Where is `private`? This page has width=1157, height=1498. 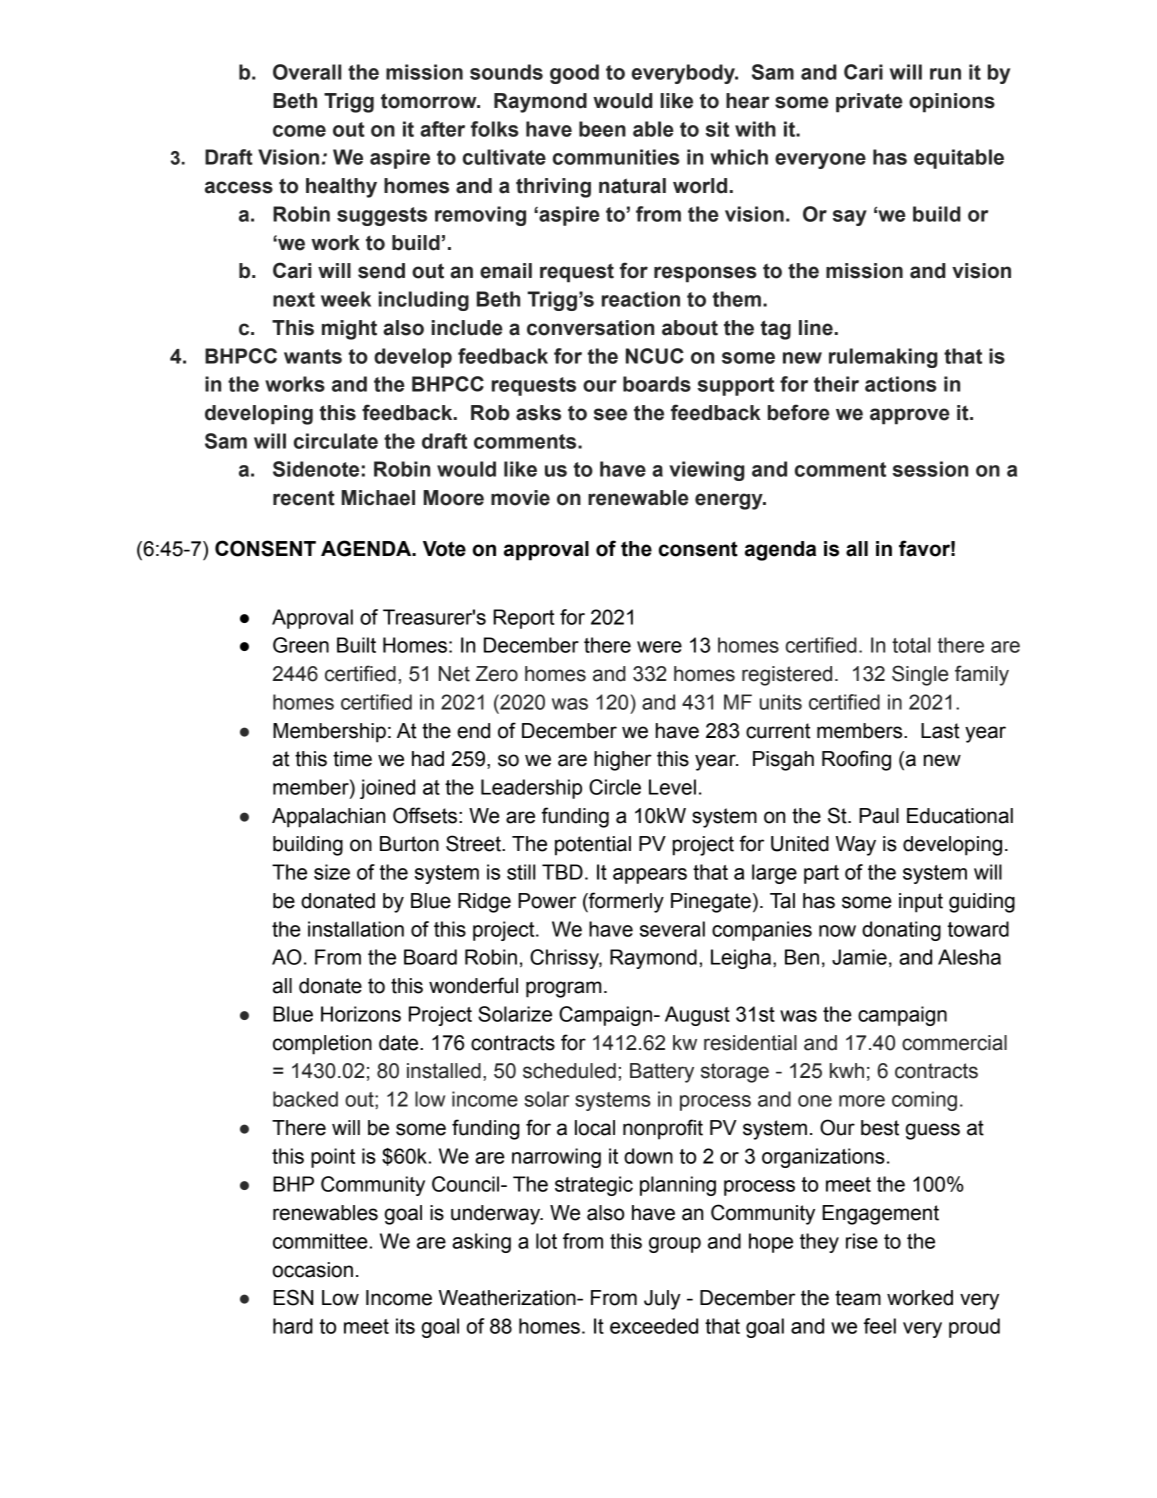
private is located at coordinates (869, 103).
